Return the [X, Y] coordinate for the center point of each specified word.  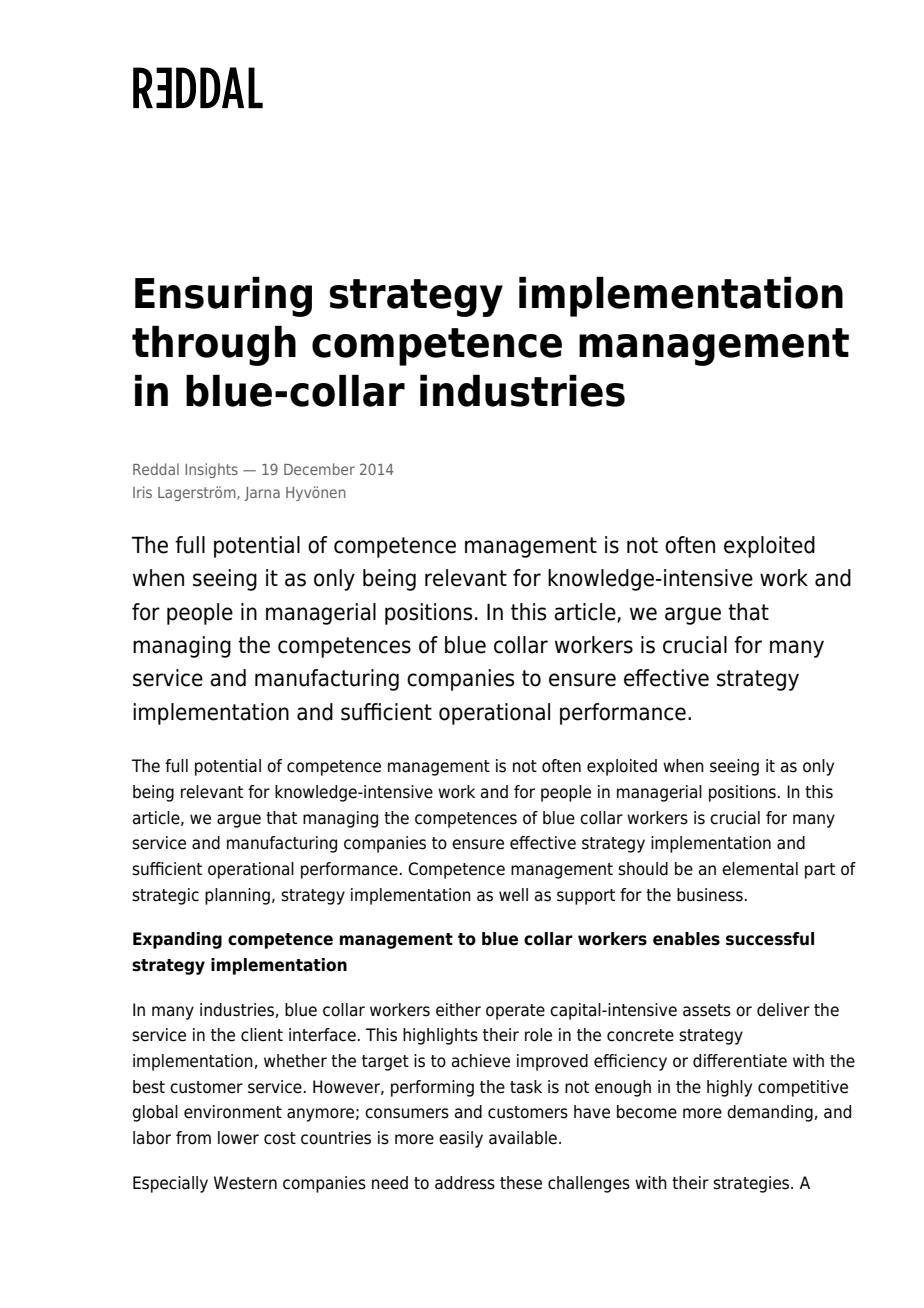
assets [707, 1010]
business [710, 895]
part [820, 871]
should [643, 869]
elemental [760, 869]
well [513, 895]
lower [238, 1138]
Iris [142, 492]
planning [237, 896]
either [458, 1010]
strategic [165, 896]
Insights [211, 470]
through [214, 346]
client [262, 1035]
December [319, 469]
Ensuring [223, 297]
